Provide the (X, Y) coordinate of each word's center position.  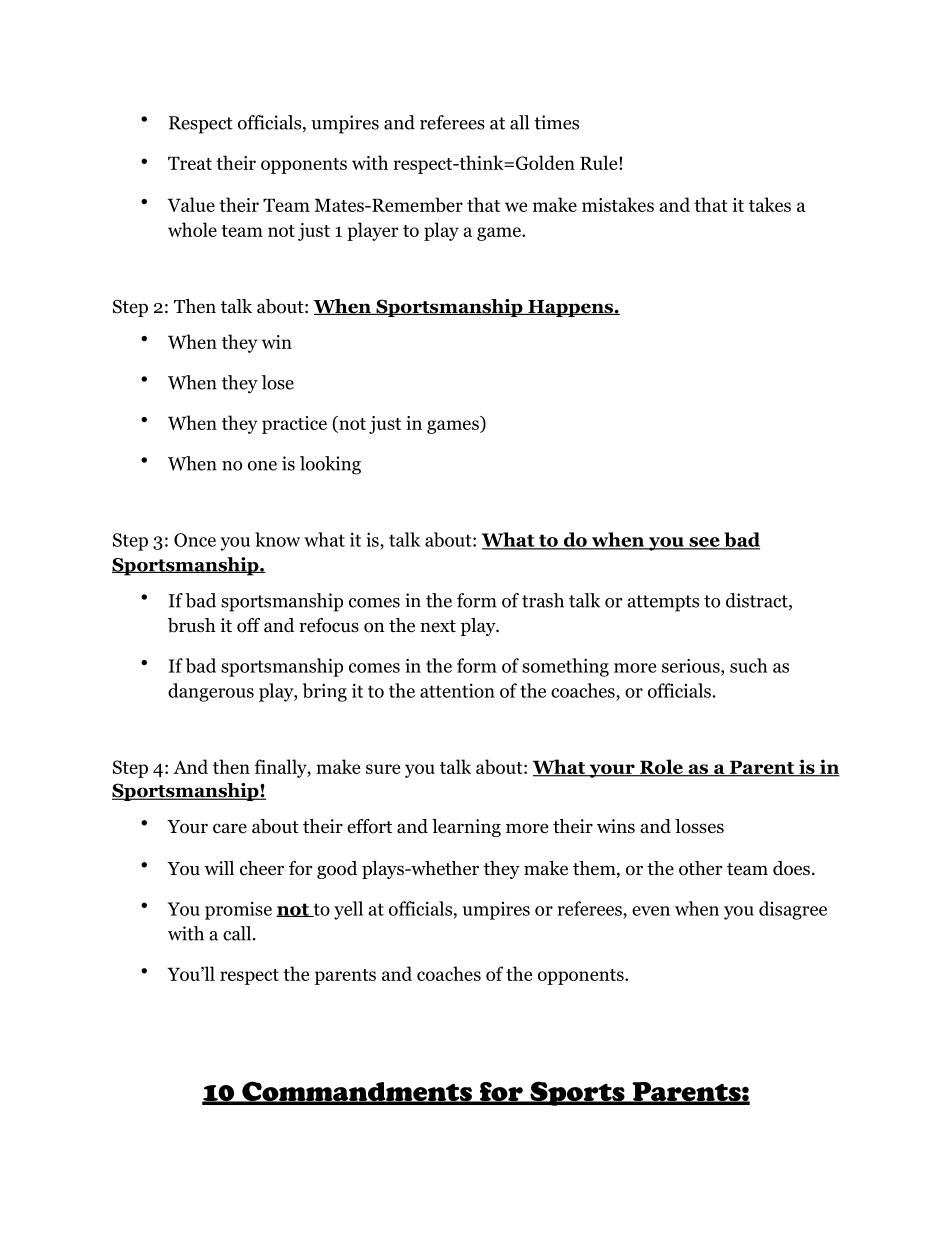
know (277, 539)
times (556, 122)
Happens (570, 308)
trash (543, 600)
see (704, 543)
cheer (262, 868)
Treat (190, 163)
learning (466, 828)
